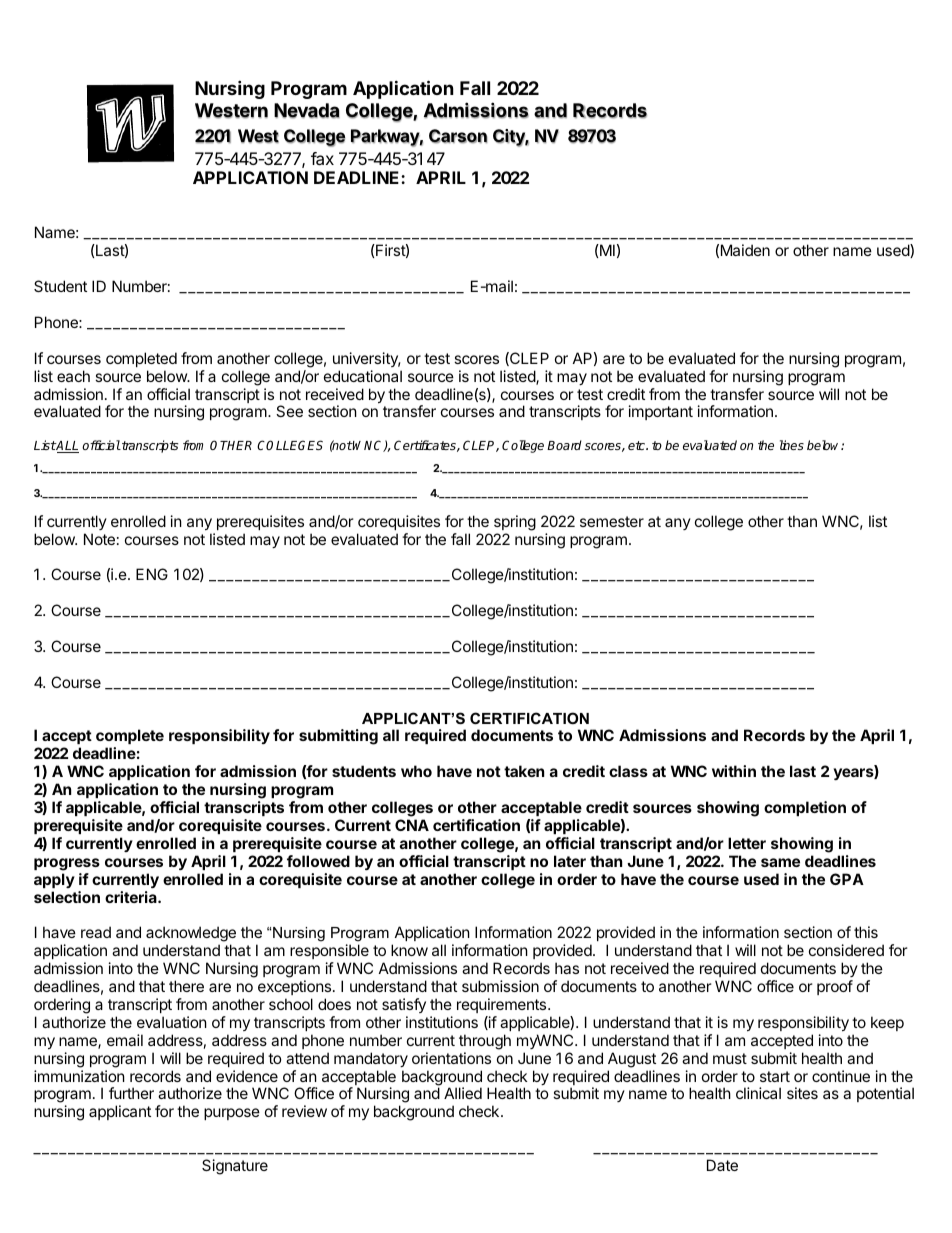  Describe the element at coordinates (463, 1093) in the screenshot. I see `Allied` at that location.
